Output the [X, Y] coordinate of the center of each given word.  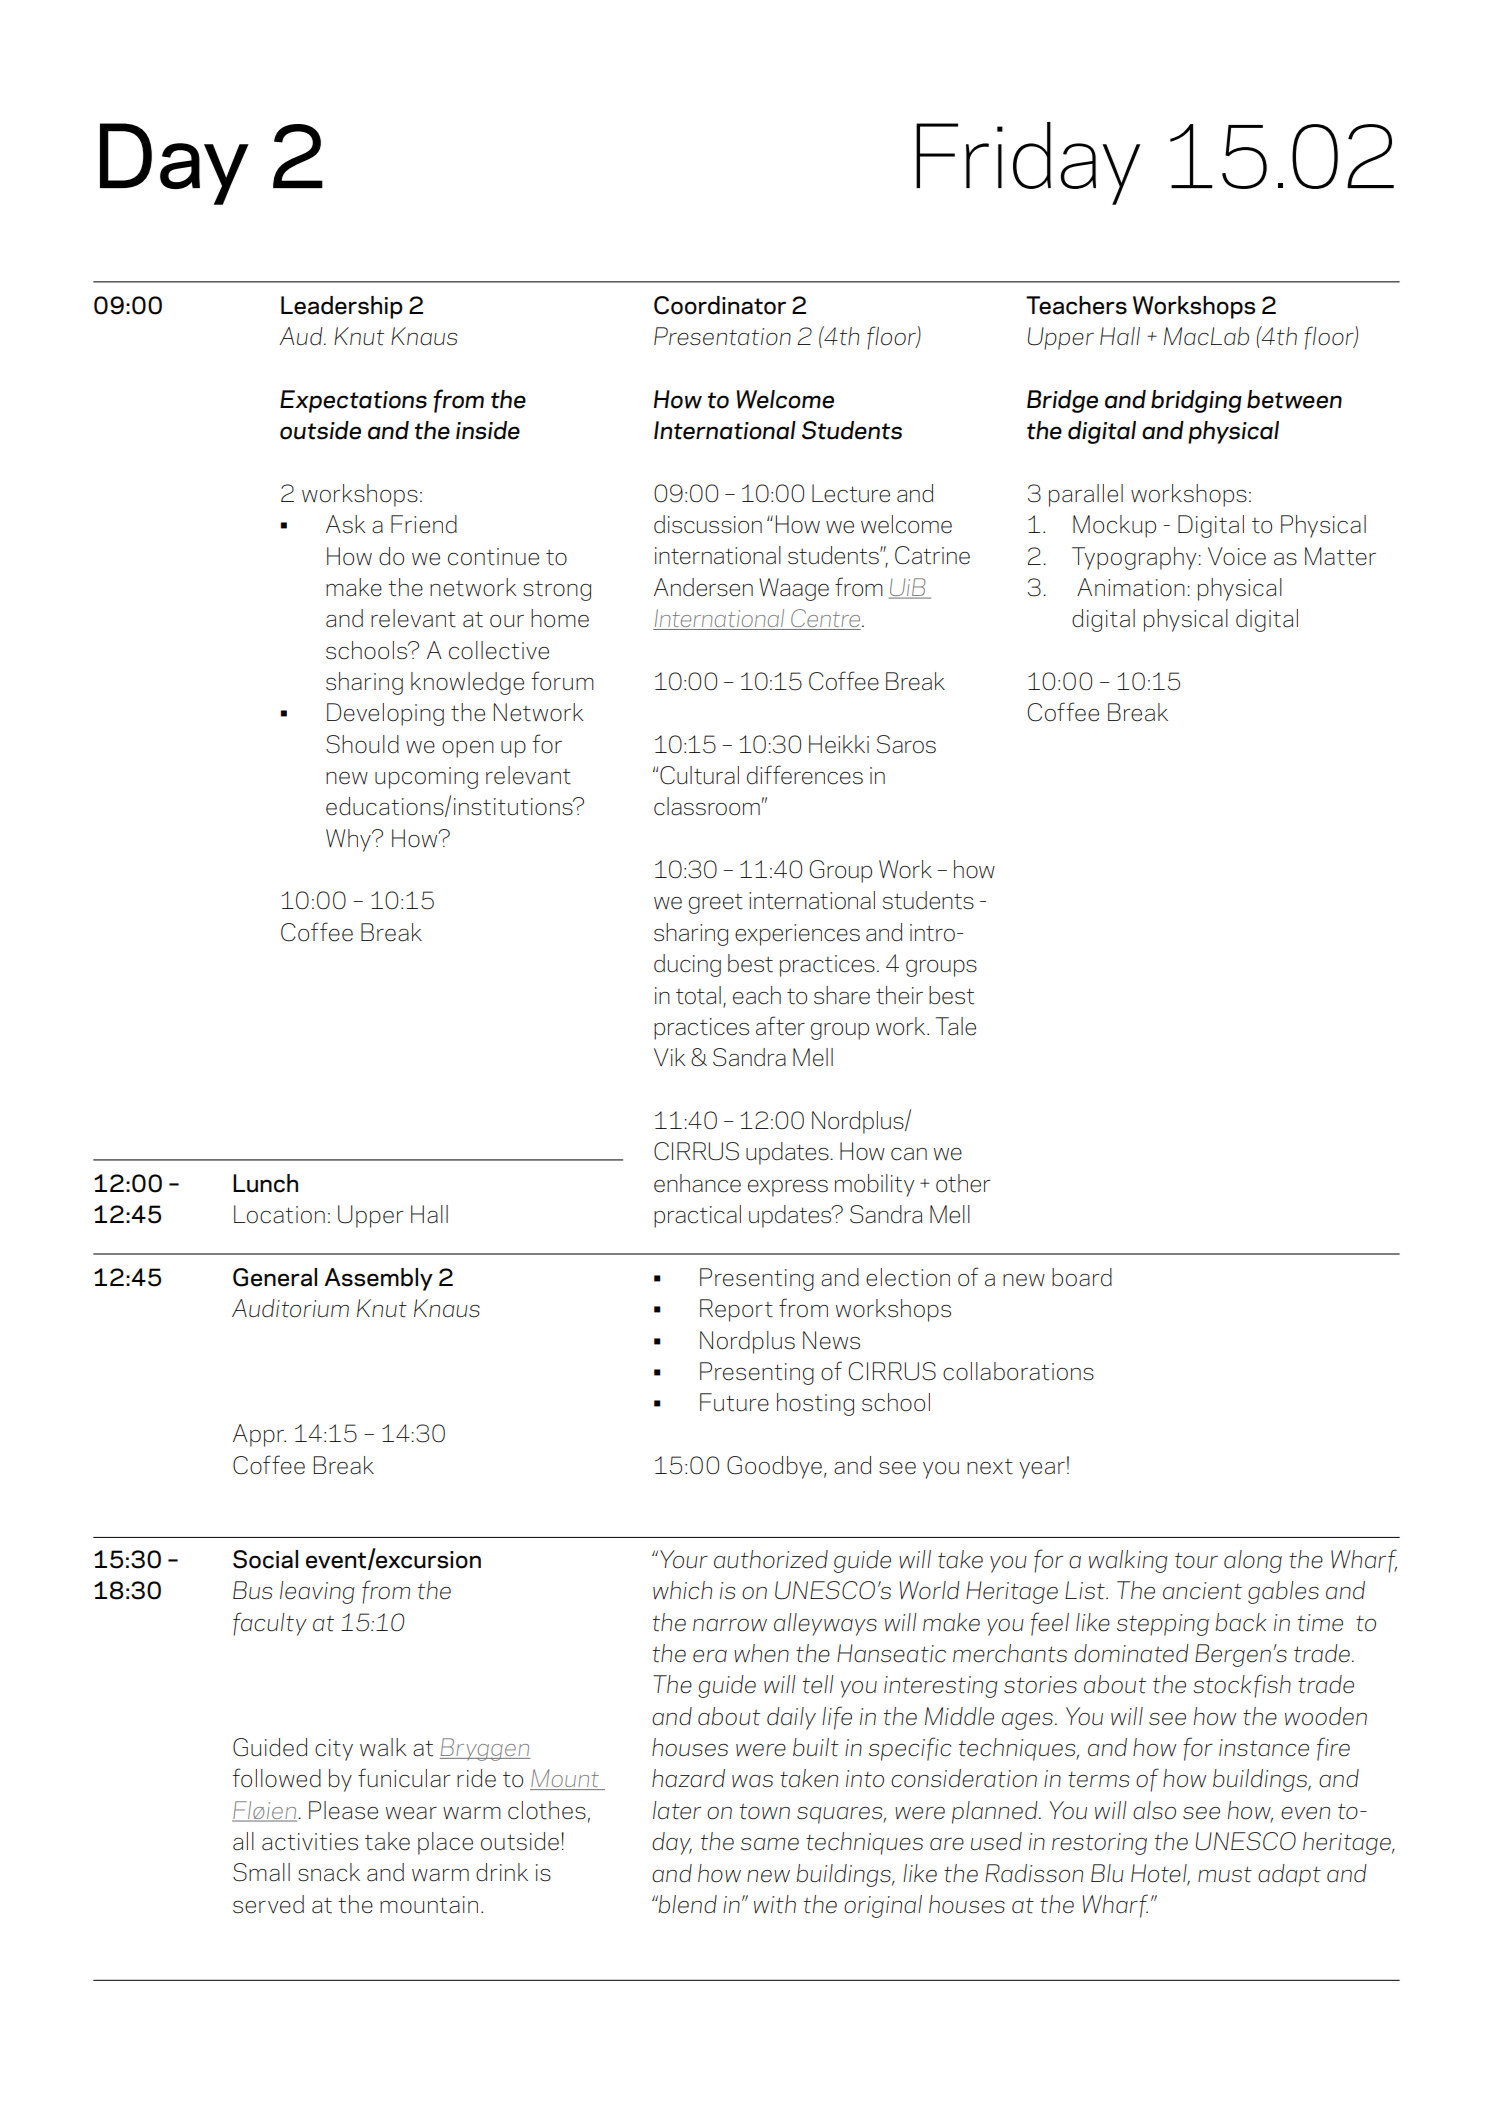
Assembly [378, 1279]
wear [411, 1813]
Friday [1028, 163]
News [831, 1340]
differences [805, 775]
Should [362, 744]
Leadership [342, 307]
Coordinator [720, 305]
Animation [1131, 587]
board [1082, 1277]
